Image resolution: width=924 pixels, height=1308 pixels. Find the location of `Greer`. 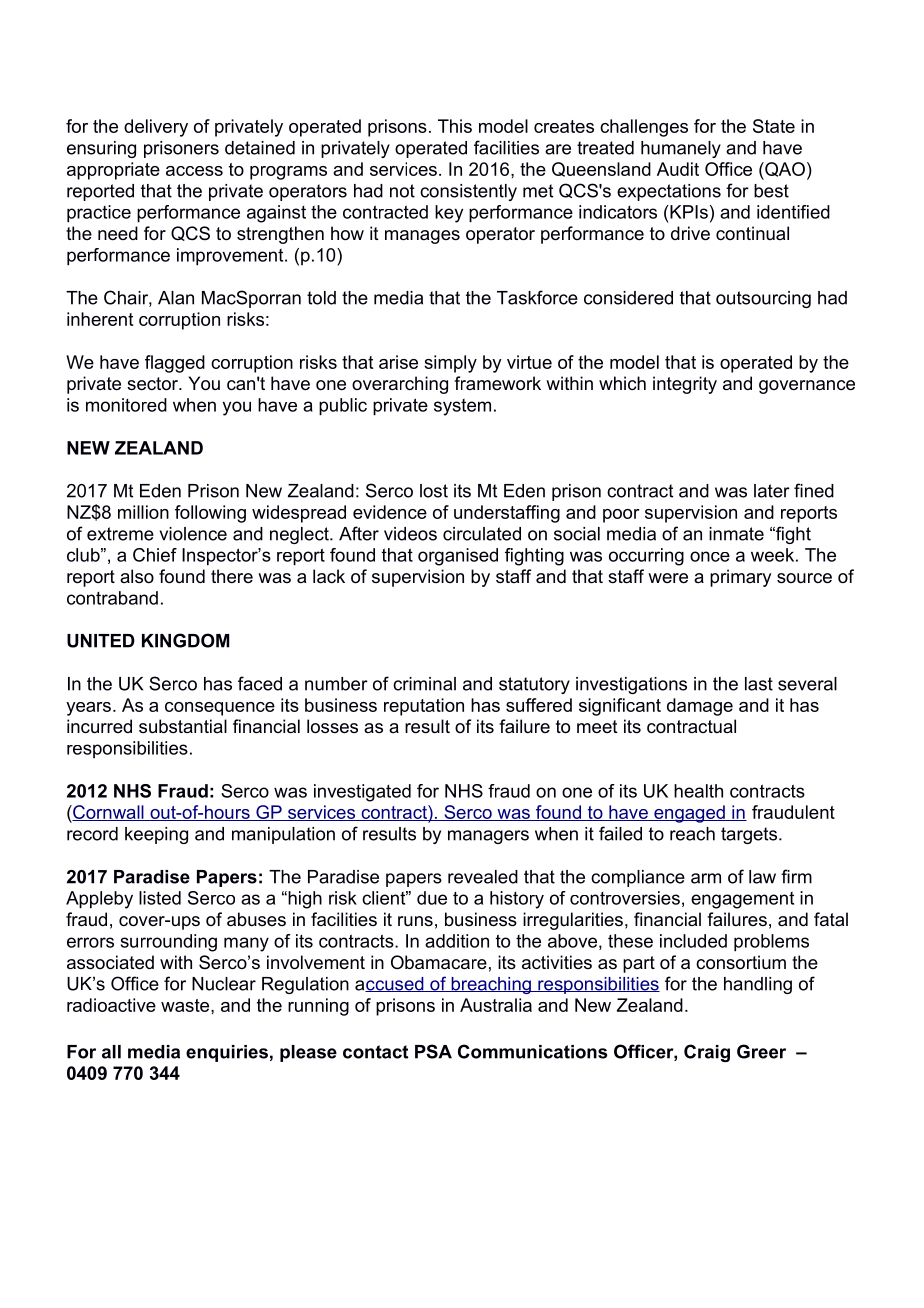

Greer is located at coordinates (761, 1051).
